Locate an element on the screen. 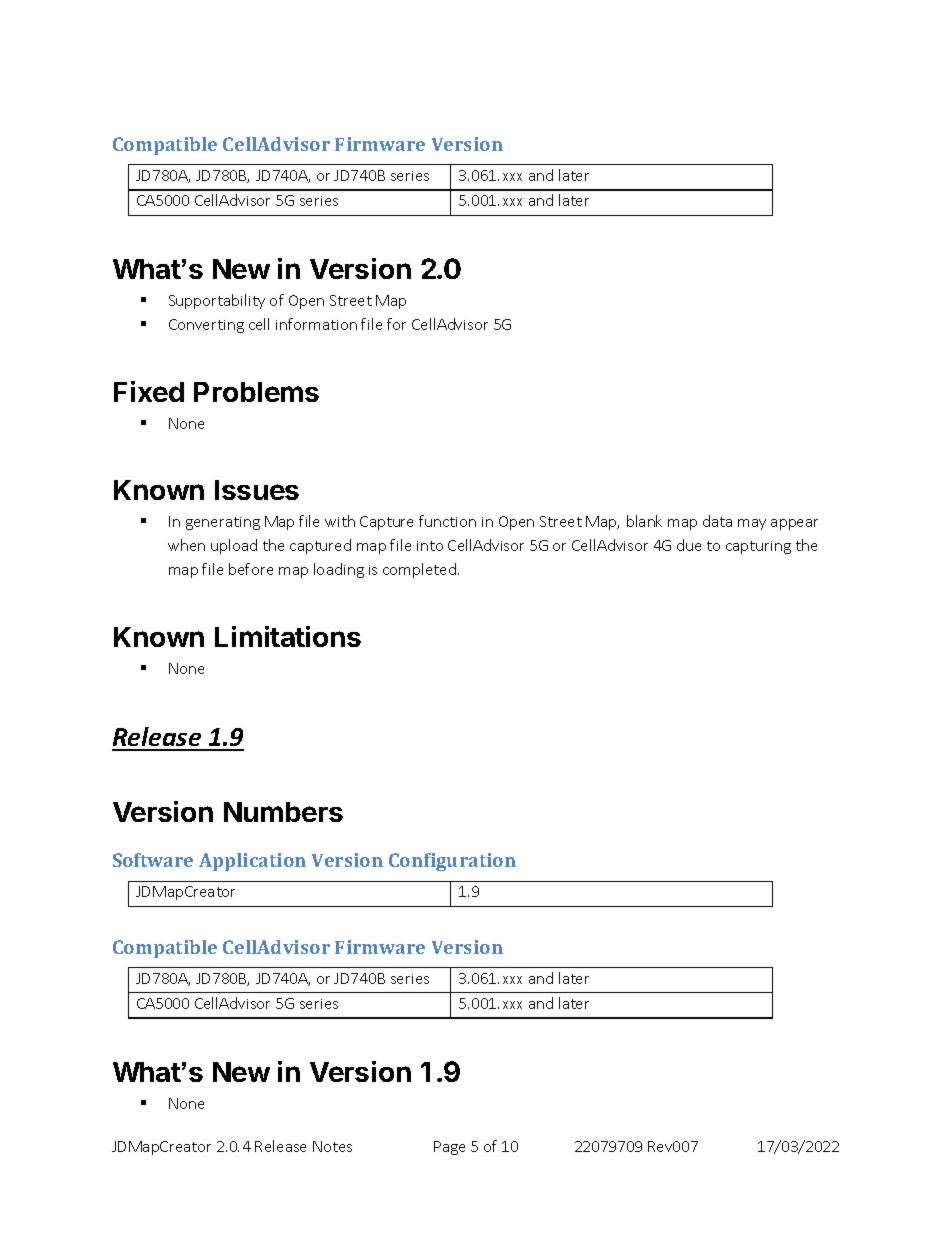  Configuration is located at coordinates (452, 862).
